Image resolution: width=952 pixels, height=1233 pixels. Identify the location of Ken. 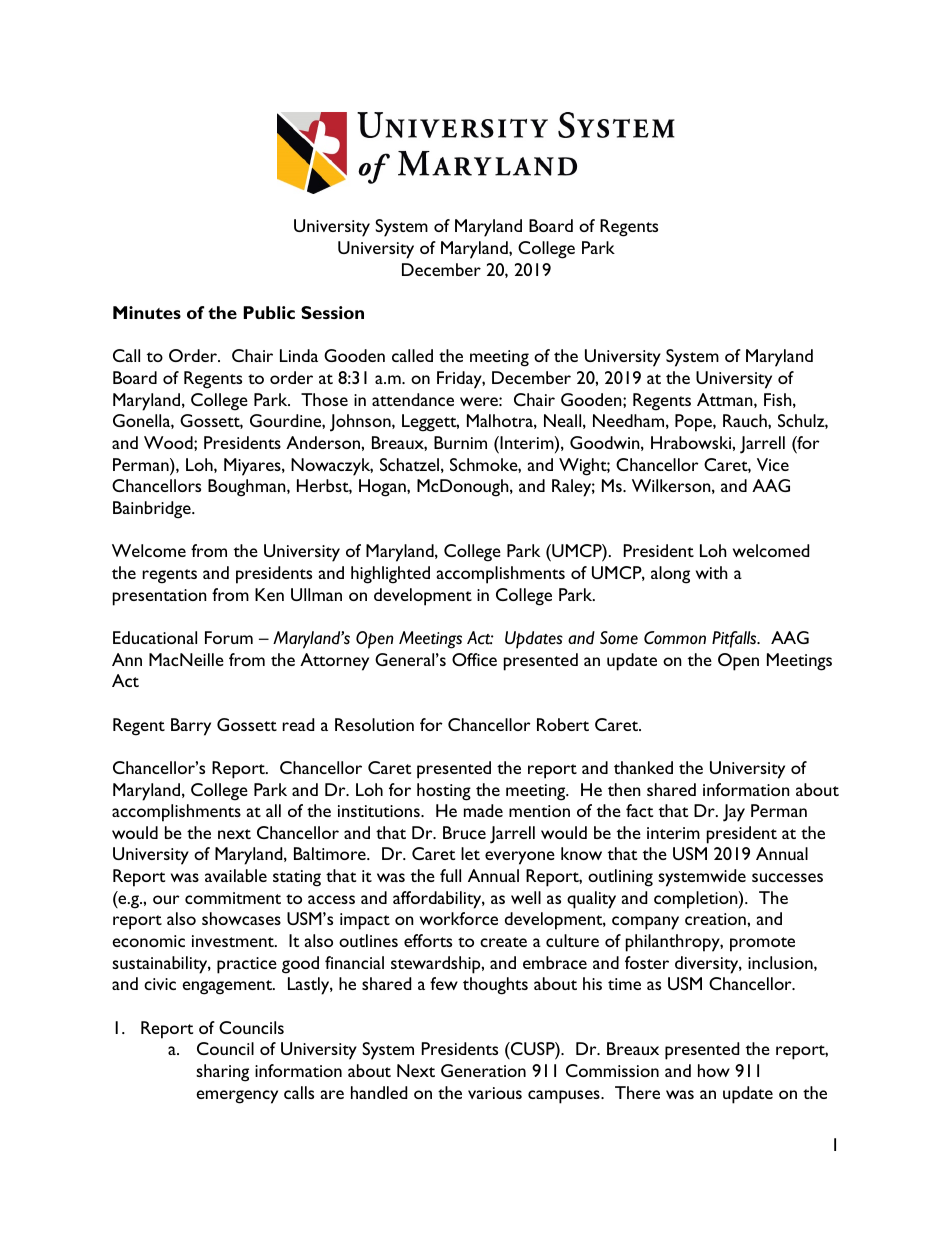
(269, 594).
